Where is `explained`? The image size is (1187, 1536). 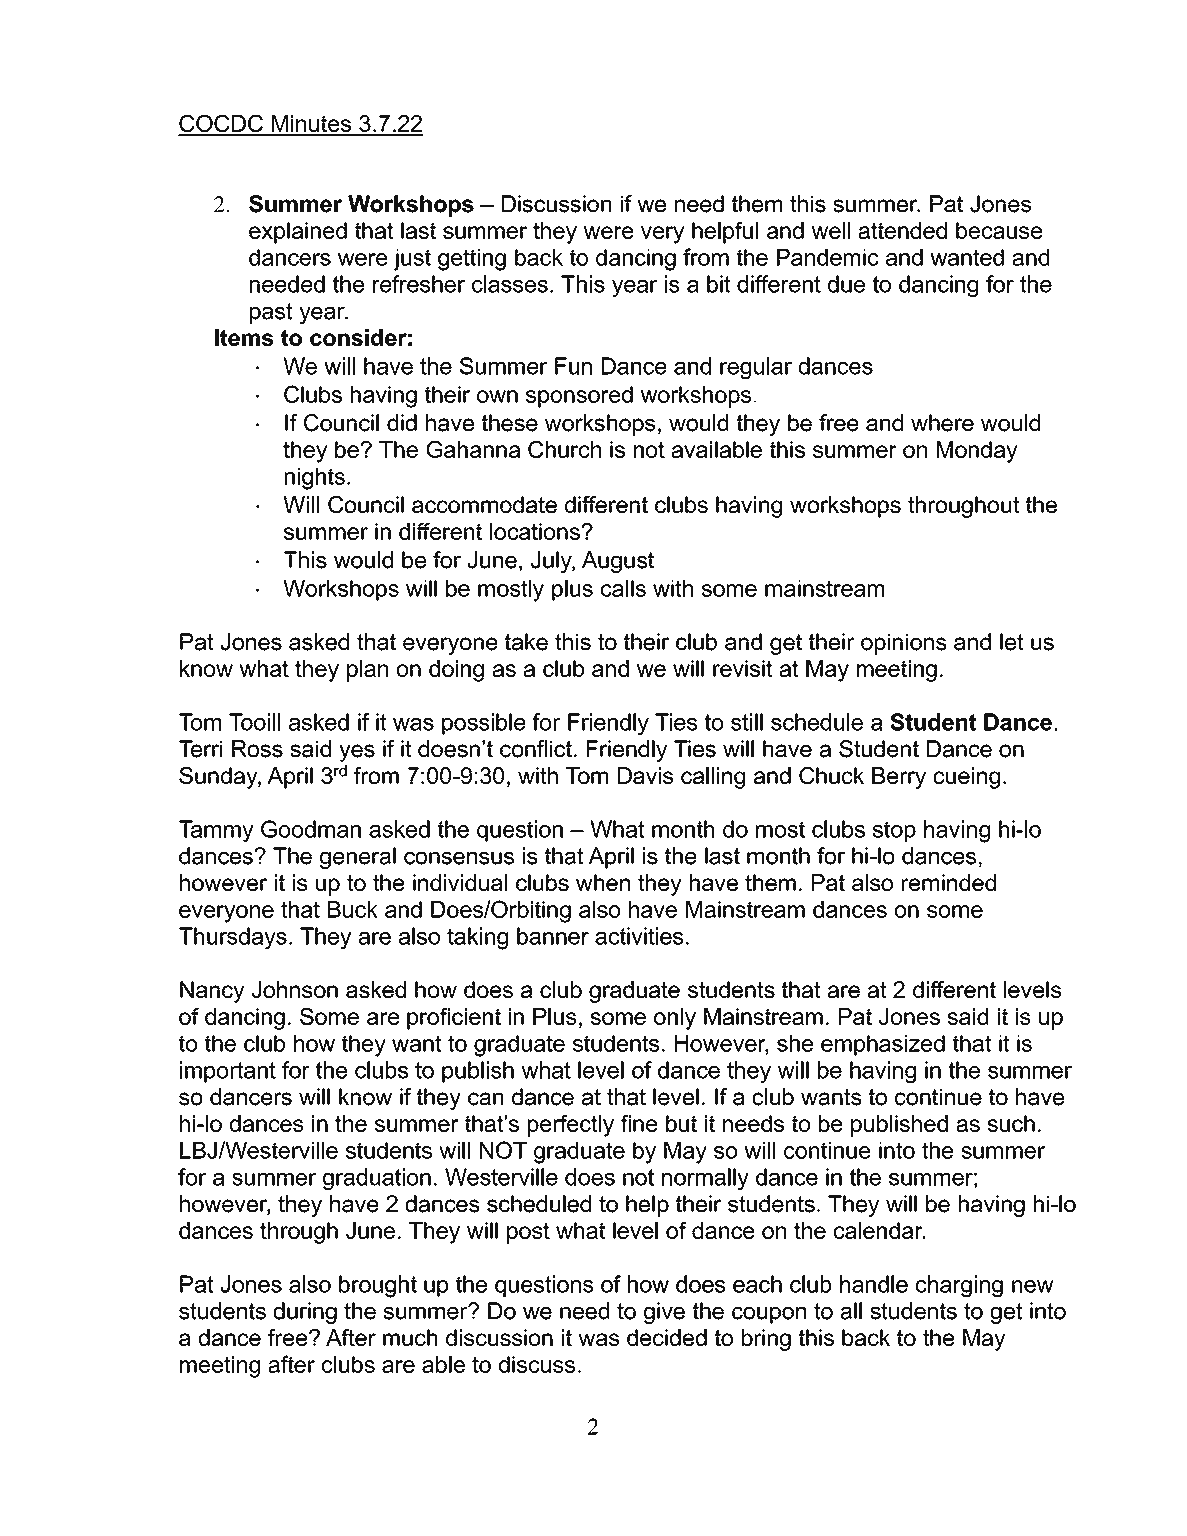
explained is located at coordinates (298, 233).
